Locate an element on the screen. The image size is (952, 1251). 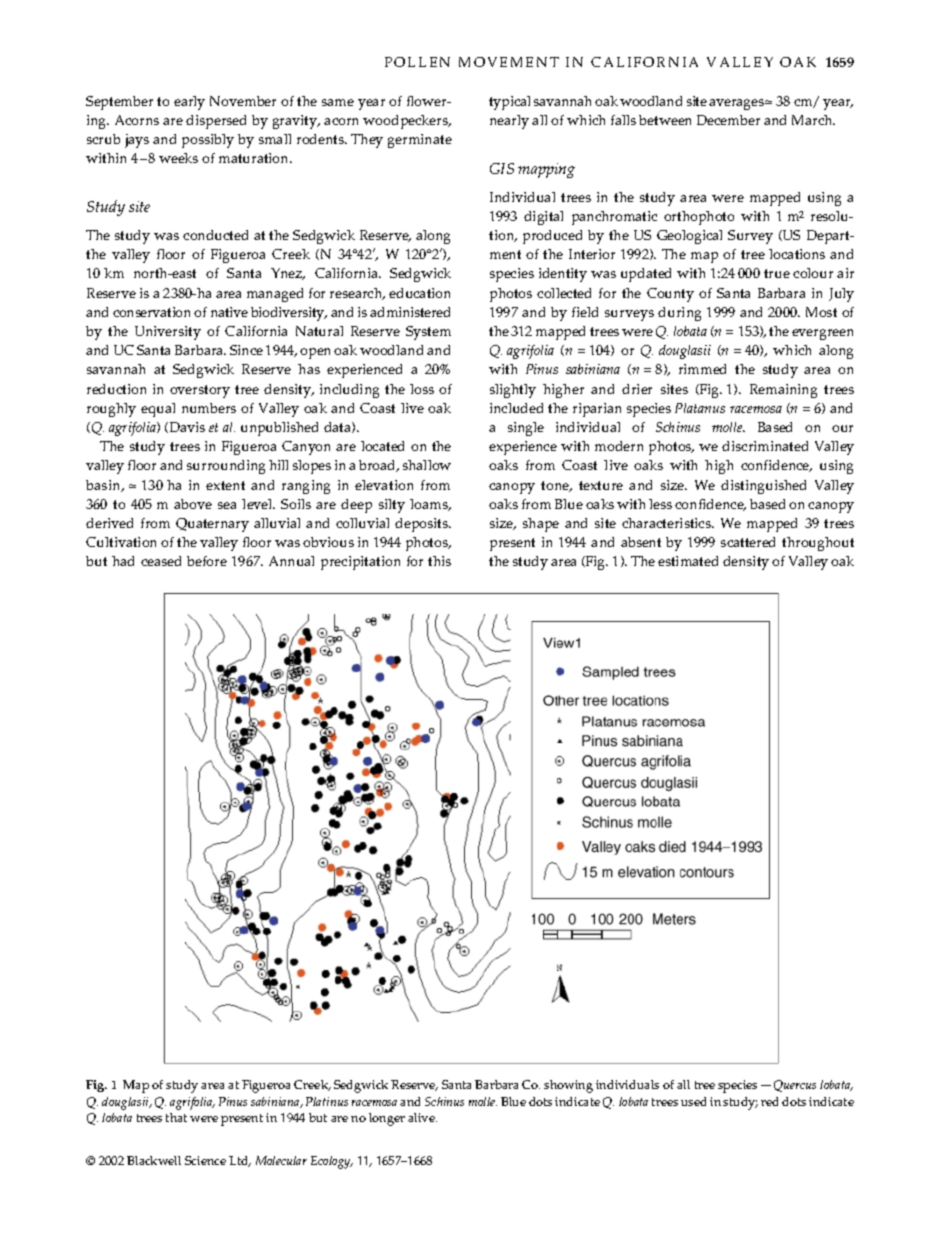
December is located at coordinates (728, 120).
